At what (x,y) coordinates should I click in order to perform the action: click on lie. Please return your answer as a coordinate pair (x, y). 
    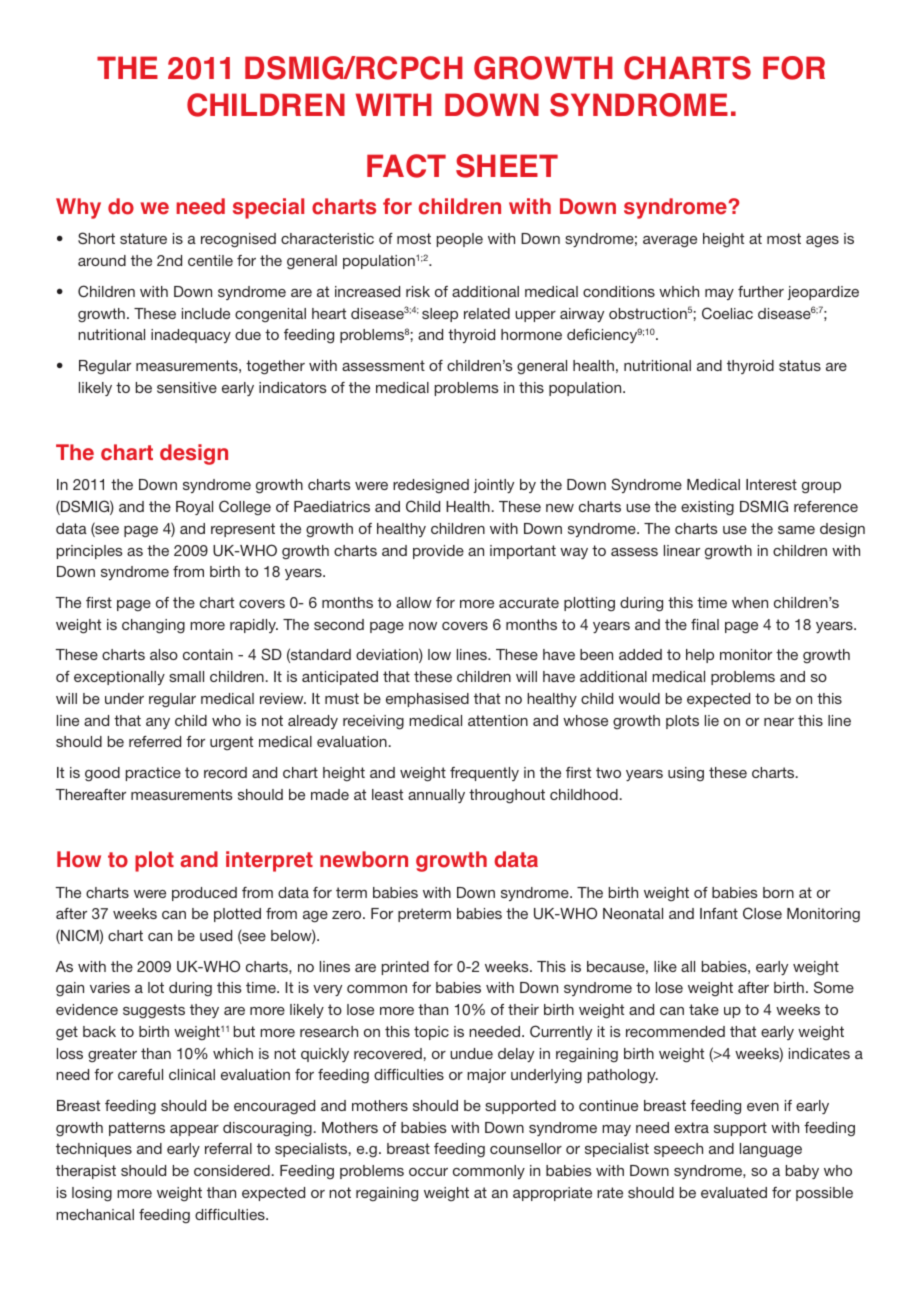
    Looking at the image, I should click on (712, 720).
